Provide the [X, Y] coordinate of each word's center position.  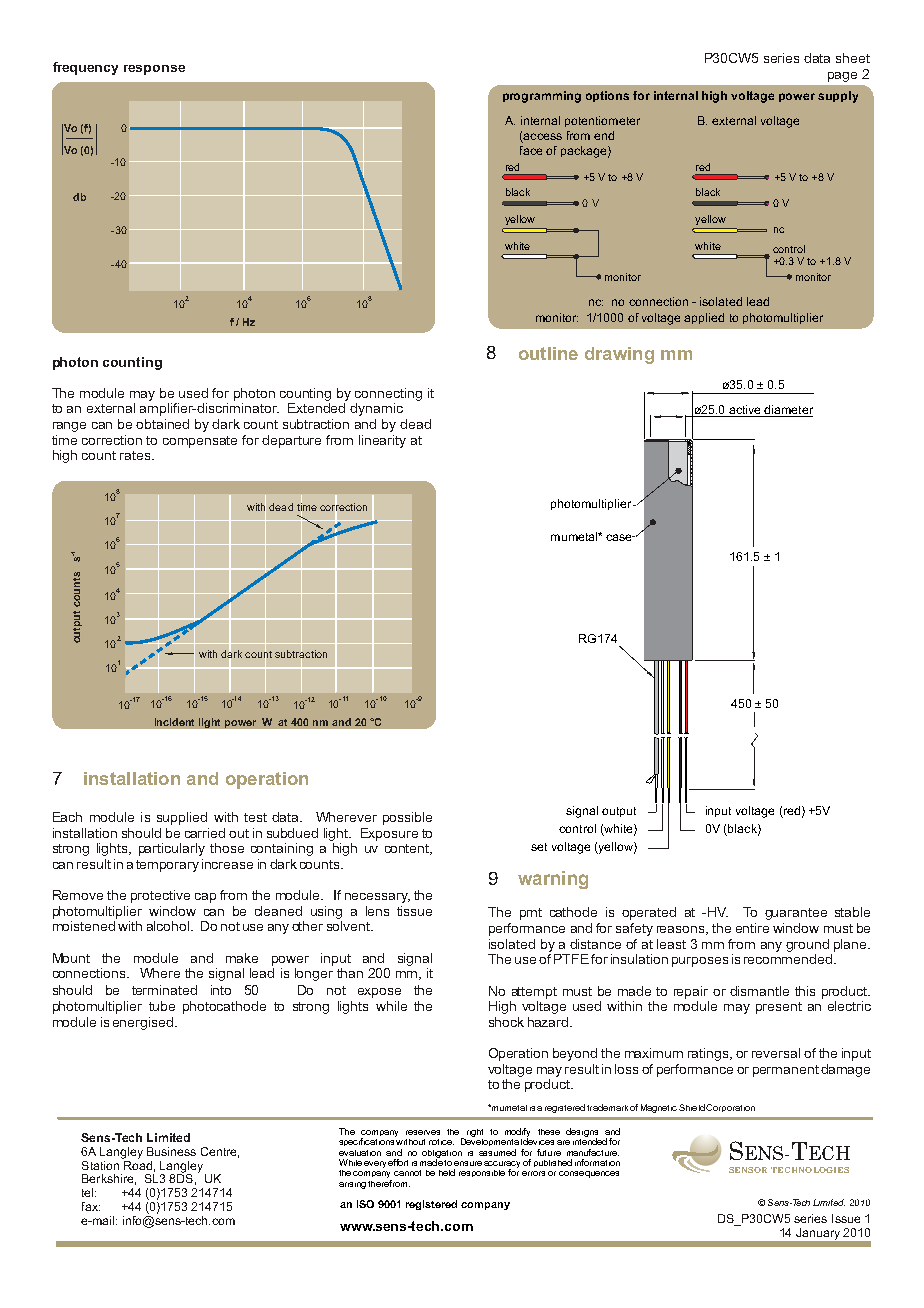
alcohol [168, 926]
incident [174, 722]
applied [704, 318]
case [620, 537]
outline [548, 353]
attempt [534, 993]
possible [407, 818]
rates [136, 455]
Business [171, 1151]
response [154, 70]
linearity [382, 441]
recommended [788, 959]
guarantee [796, 914]
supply [838, 97]
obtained [162, 424]
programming [542, 97]
